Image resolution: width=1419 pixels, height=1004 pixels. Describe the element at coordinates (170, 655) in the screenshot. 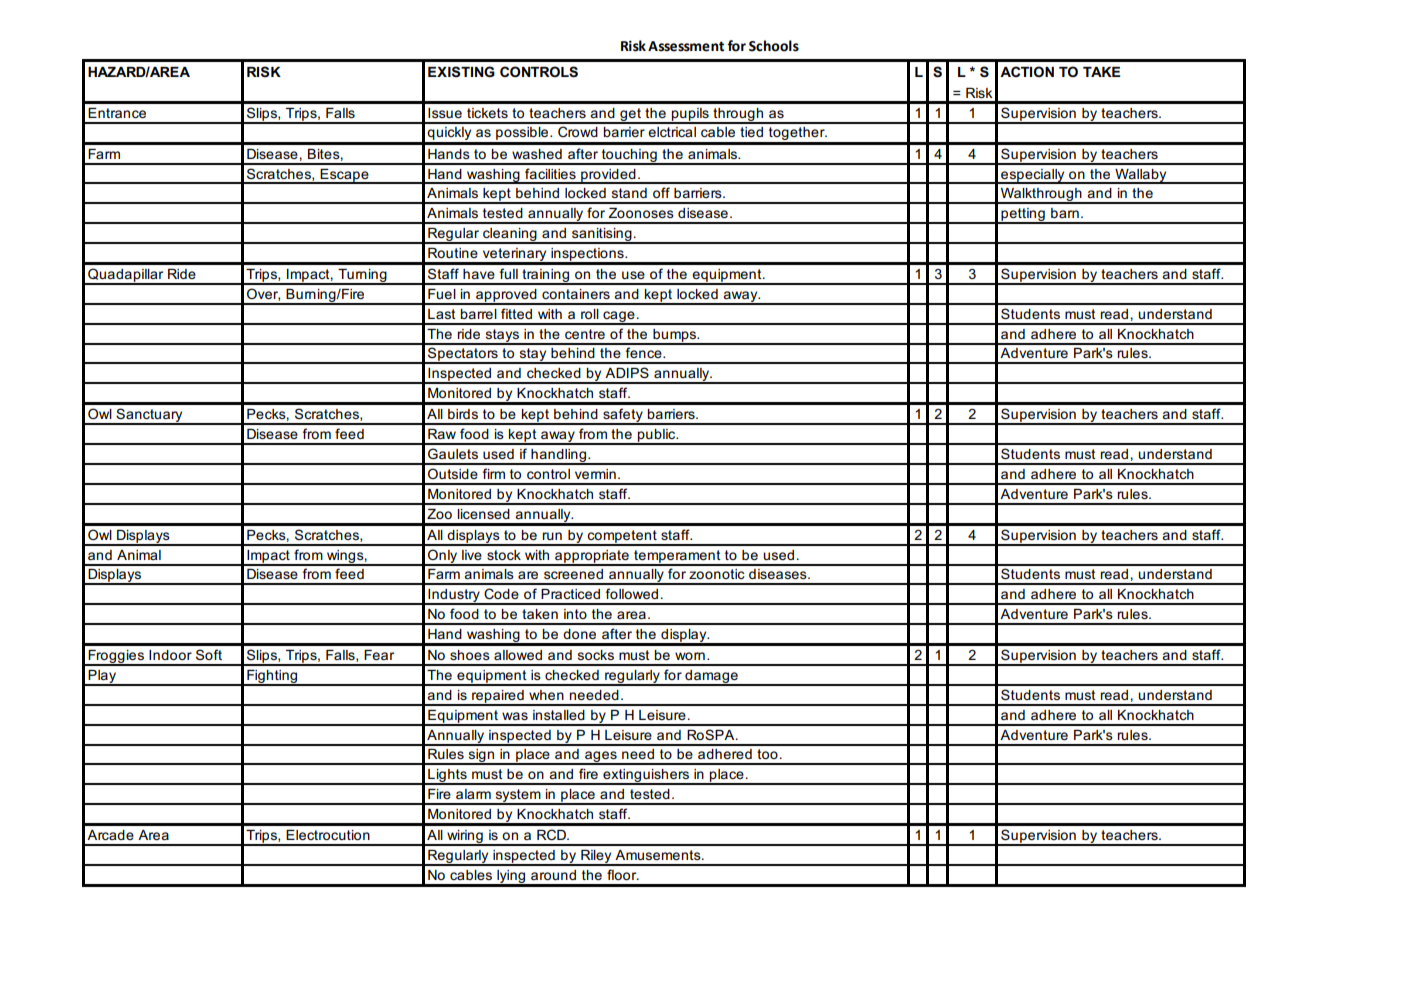

I see `Indoor` at that location.
